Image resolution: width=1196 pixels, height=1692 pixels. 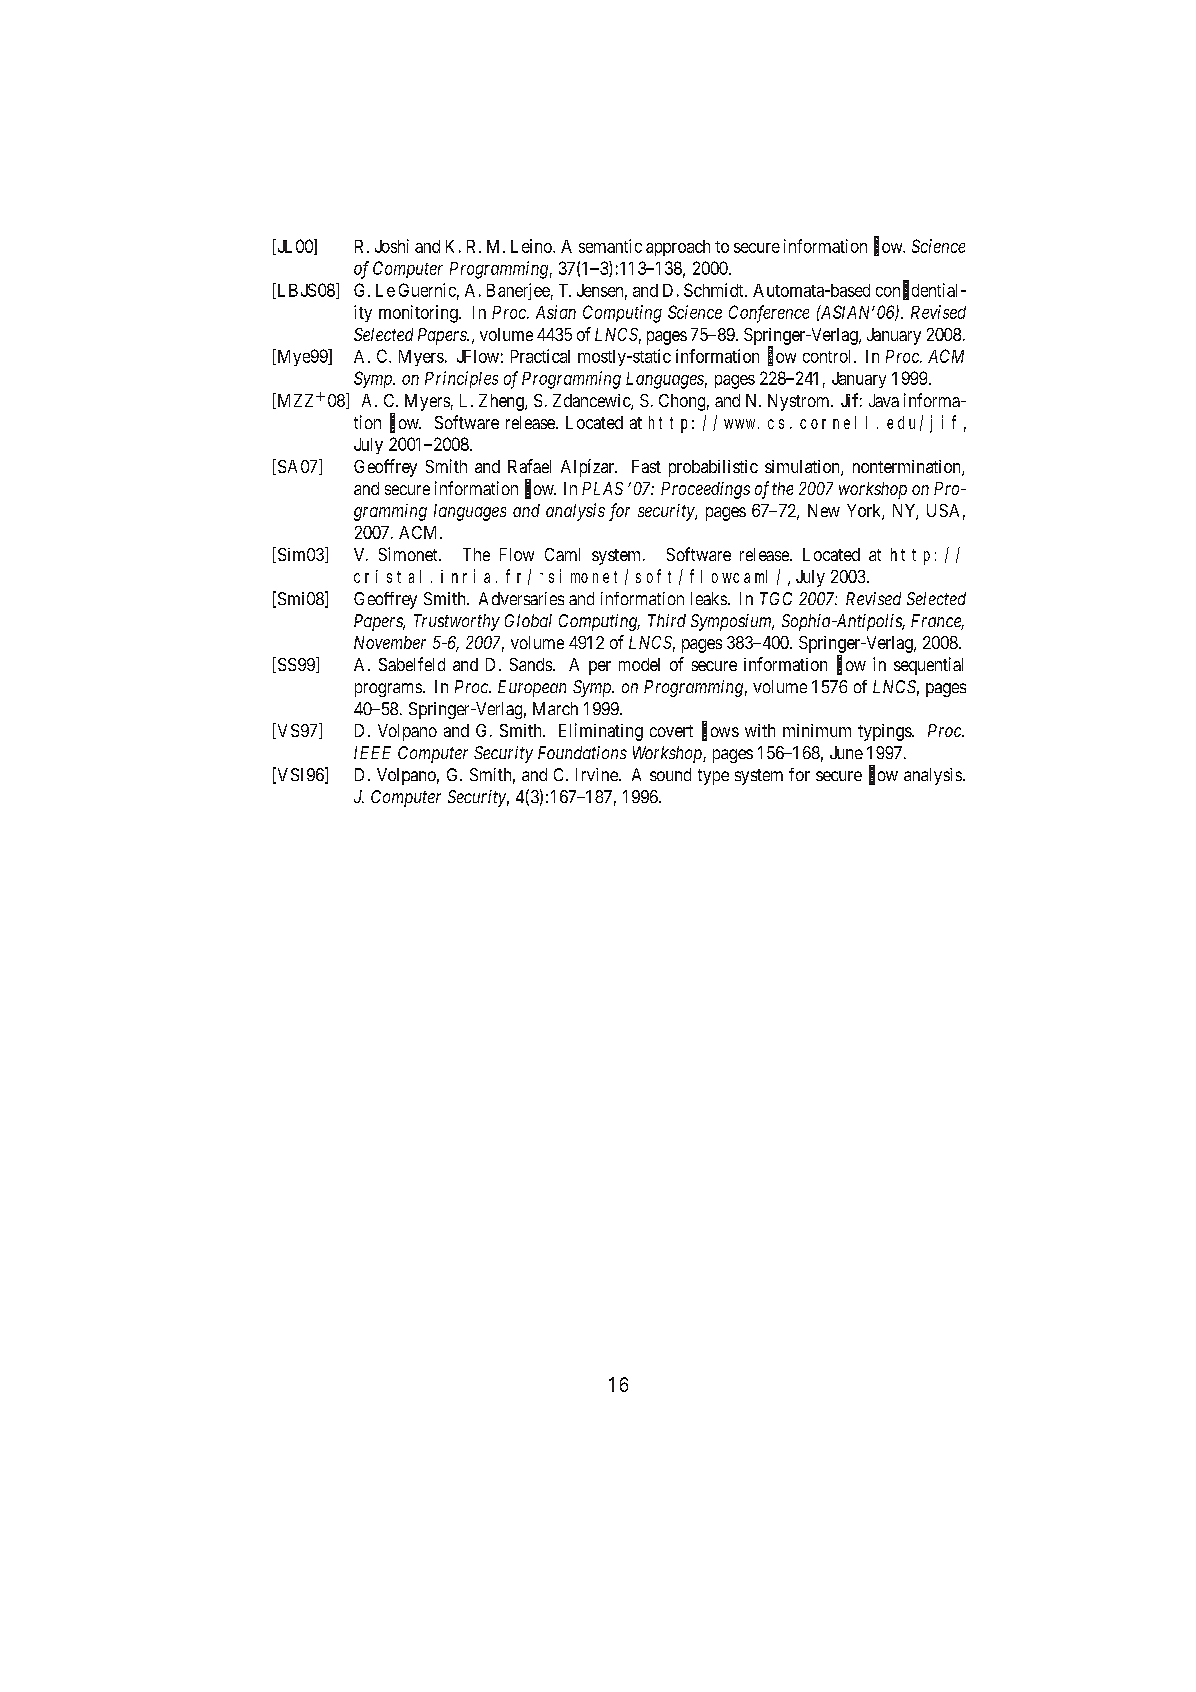 I want to click on Joshi, so click(x=392, y=246).
